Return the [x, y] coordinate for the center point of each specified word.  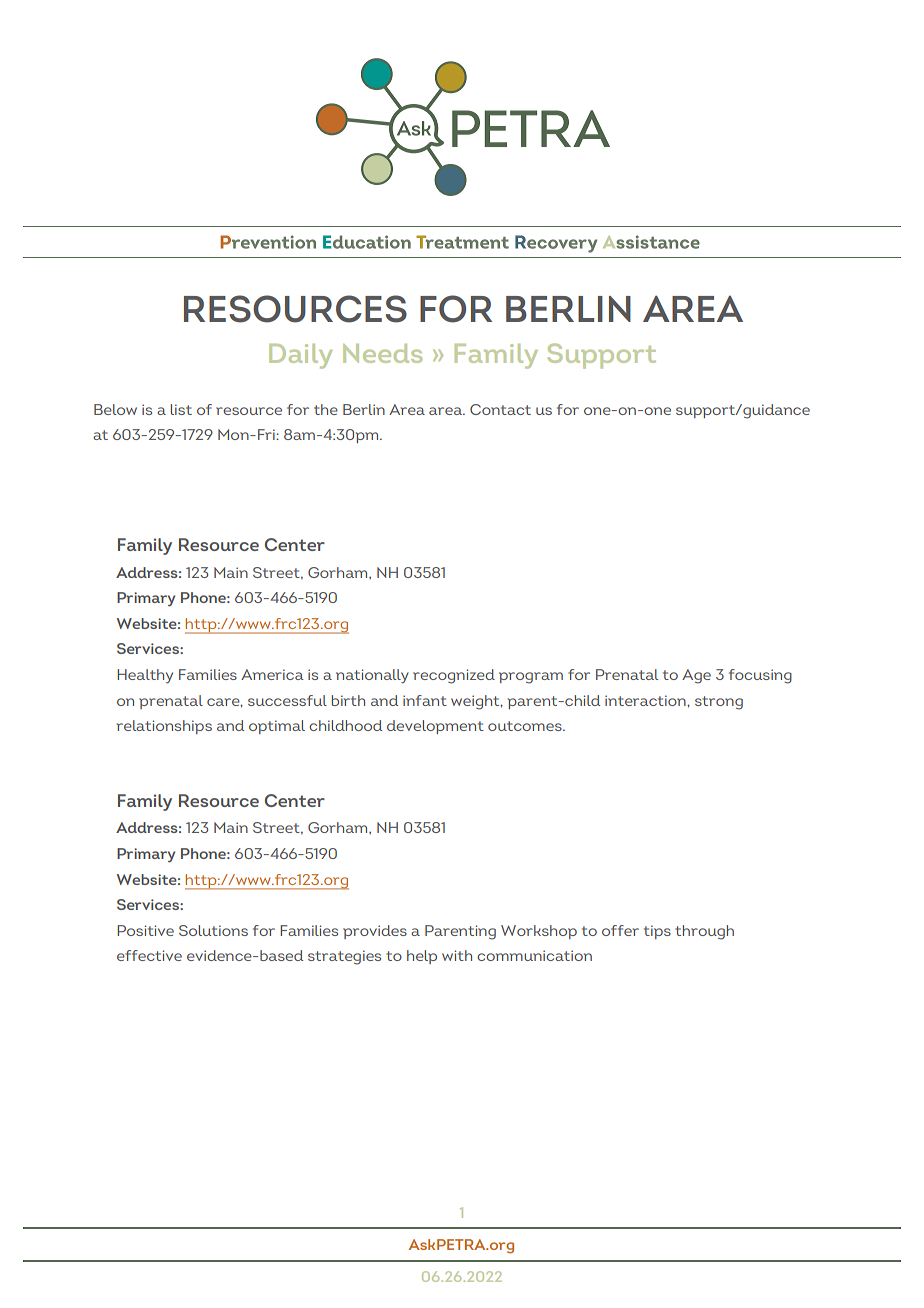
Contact [500, 409]
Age [696, 676]
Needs [382, 353]
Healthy [145, 676]
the [326, 409]
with [457, 955]
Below [115, 409]
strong [719, 703]
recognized [454, 676]
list [181, 409]
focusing [760, 676]
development [435, 727]
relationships [164, 727]
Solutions [213, 930]
